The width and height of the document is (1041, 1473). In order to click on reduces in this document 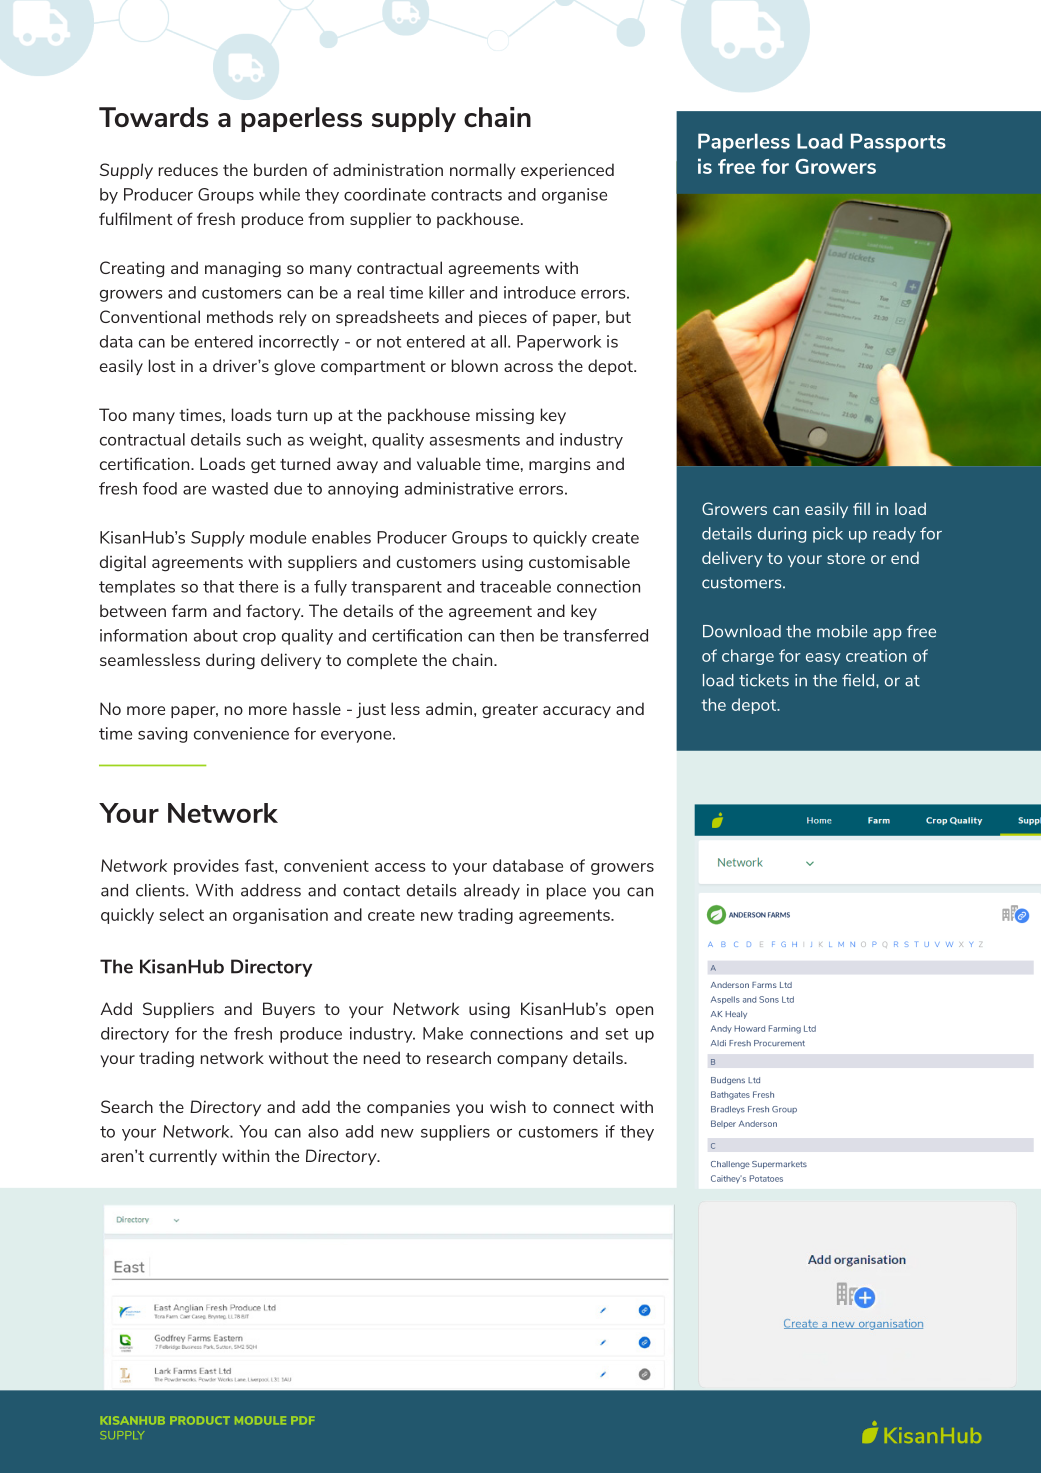, I will do `click(188, 169)`.
